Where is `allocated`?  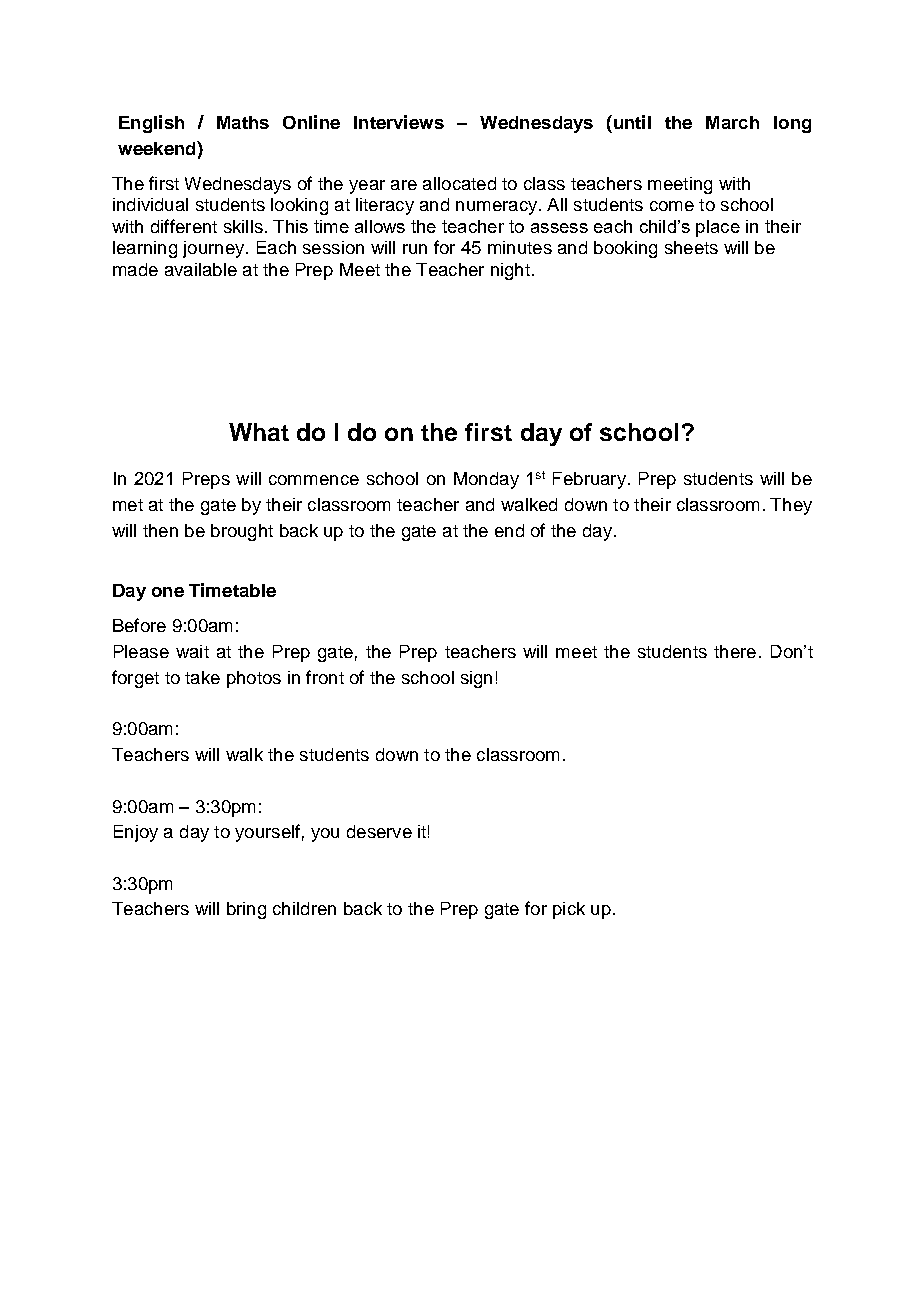
allocated is located at coordinates (459, 183).
